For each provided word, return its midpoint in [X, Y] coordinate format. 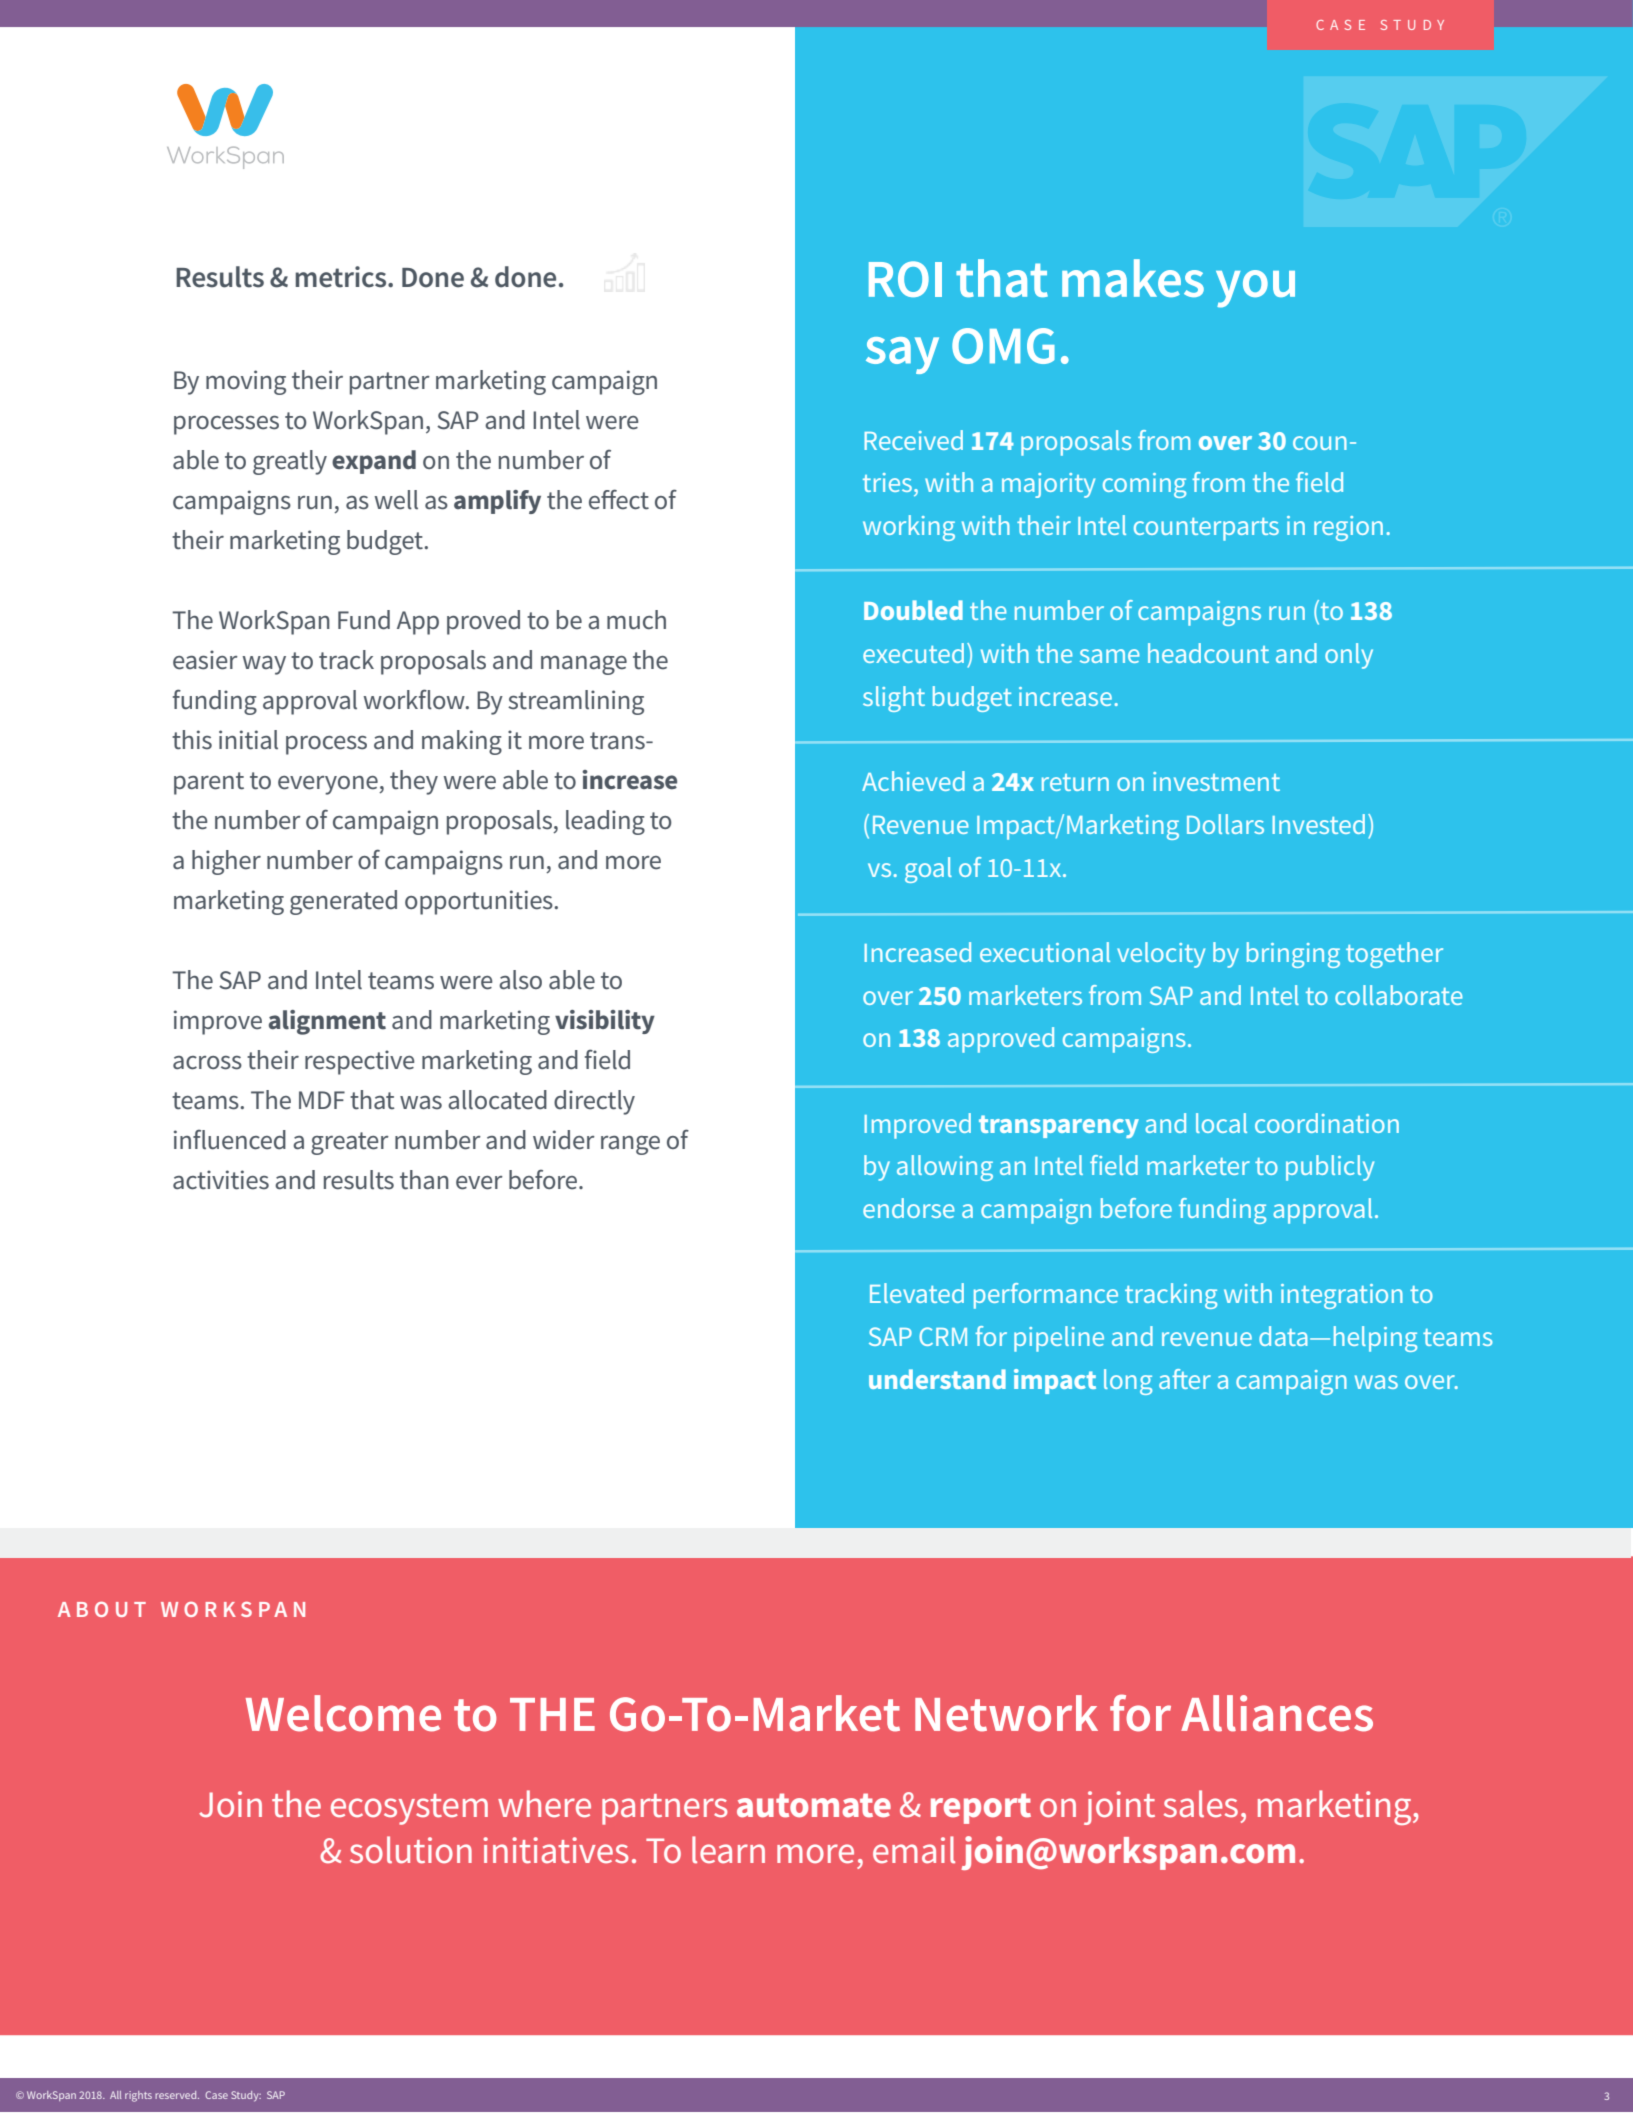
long [1128, 1382]
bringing [1293, 955]
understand [937, 1379]
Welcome [343, 1713]
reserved [177, 2095]
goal [928, 870]
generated [343, 902]
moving [246, 382]
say [902, 355]
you [1255, 289]
